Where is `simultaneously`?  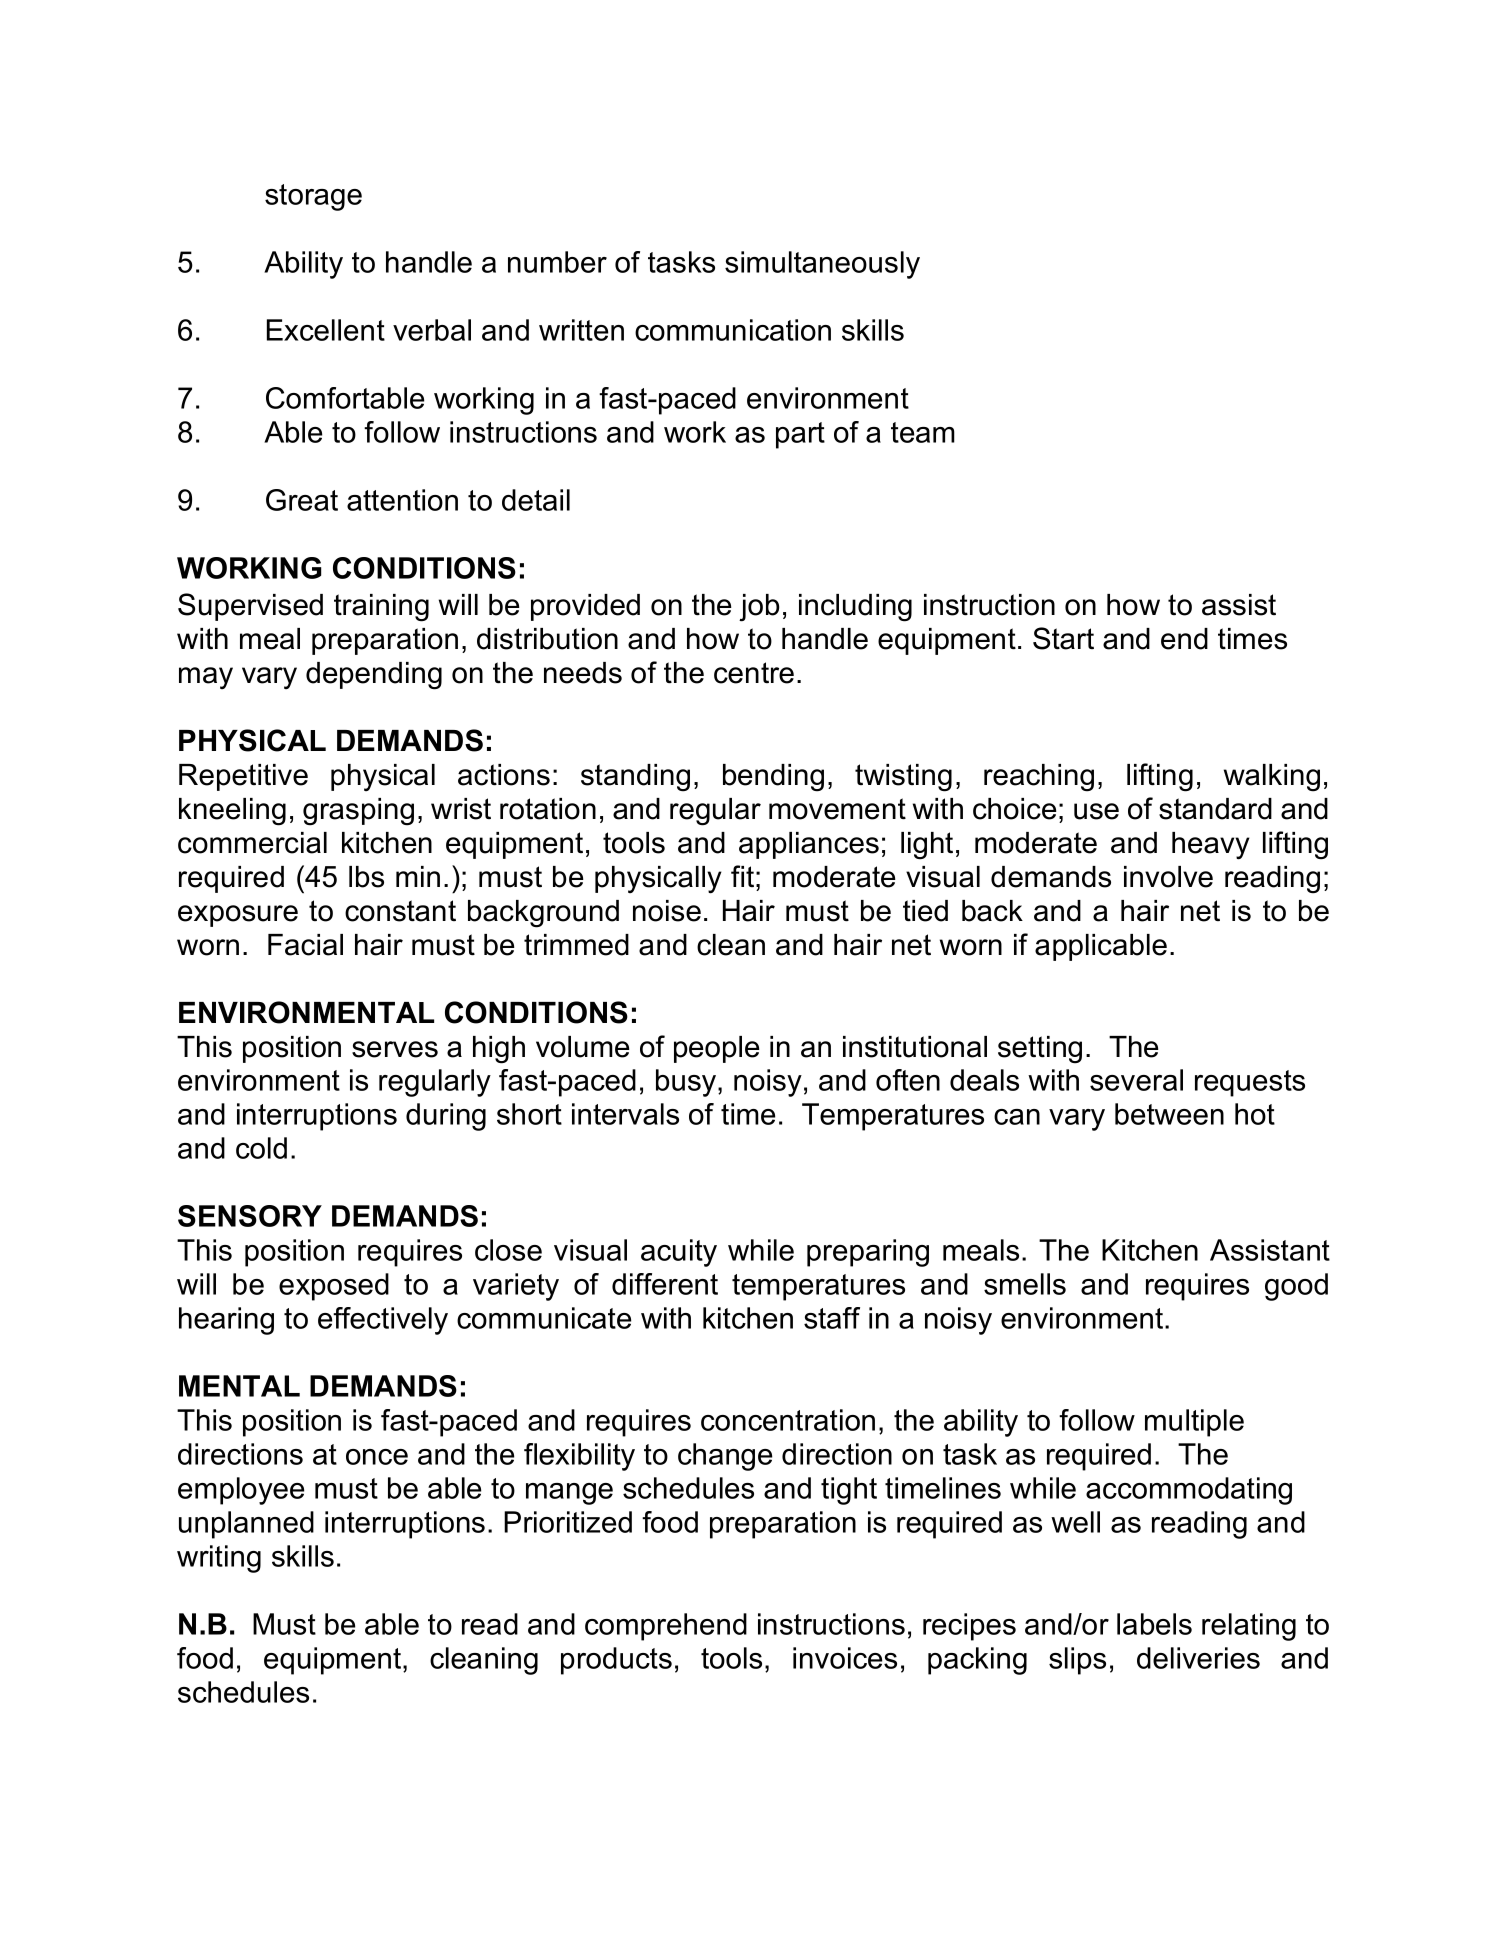
simultaneously is located at coordinates (822, 265).
